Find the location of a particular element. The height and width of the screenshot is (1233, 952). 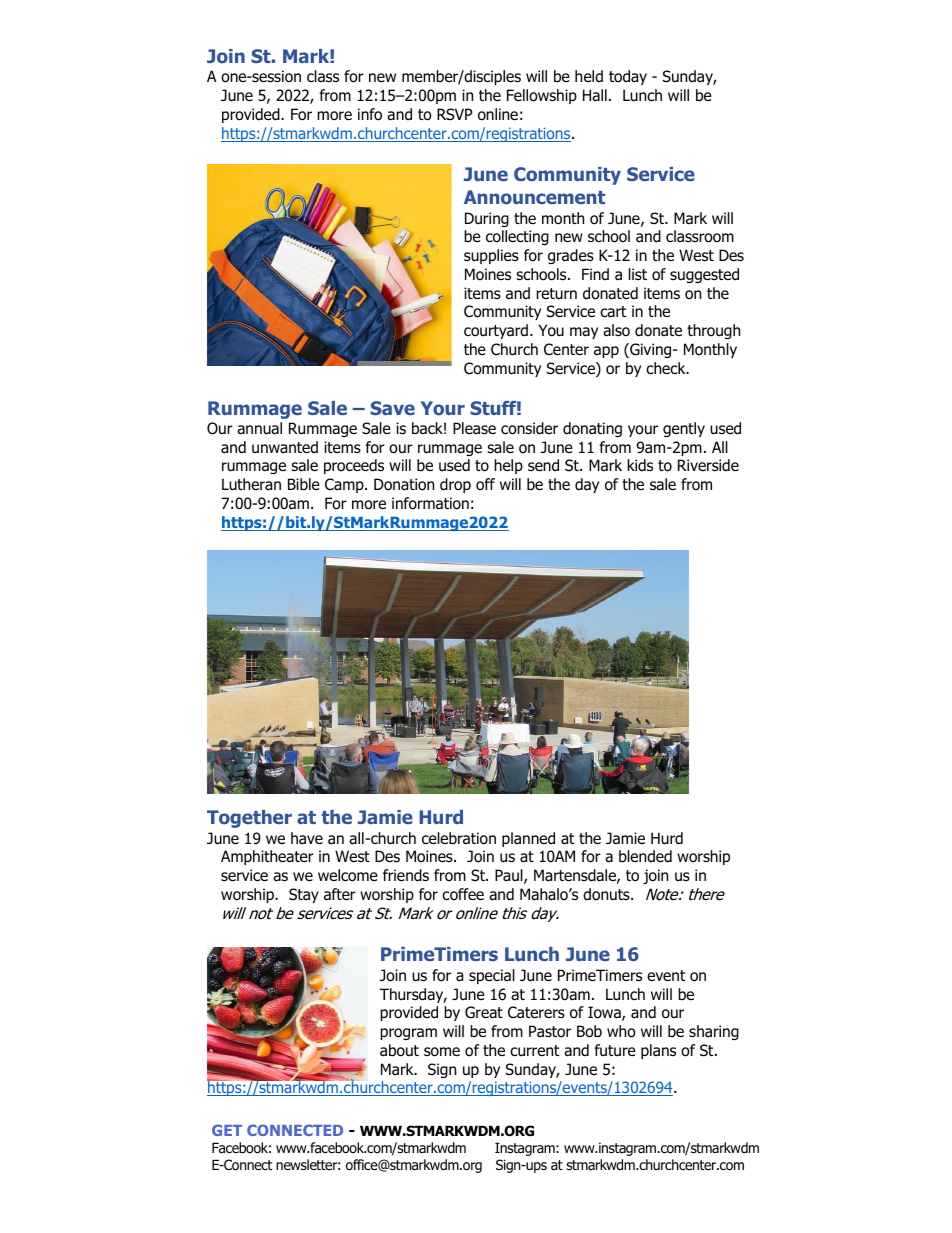

about is located at coordinates (399, 1050).
